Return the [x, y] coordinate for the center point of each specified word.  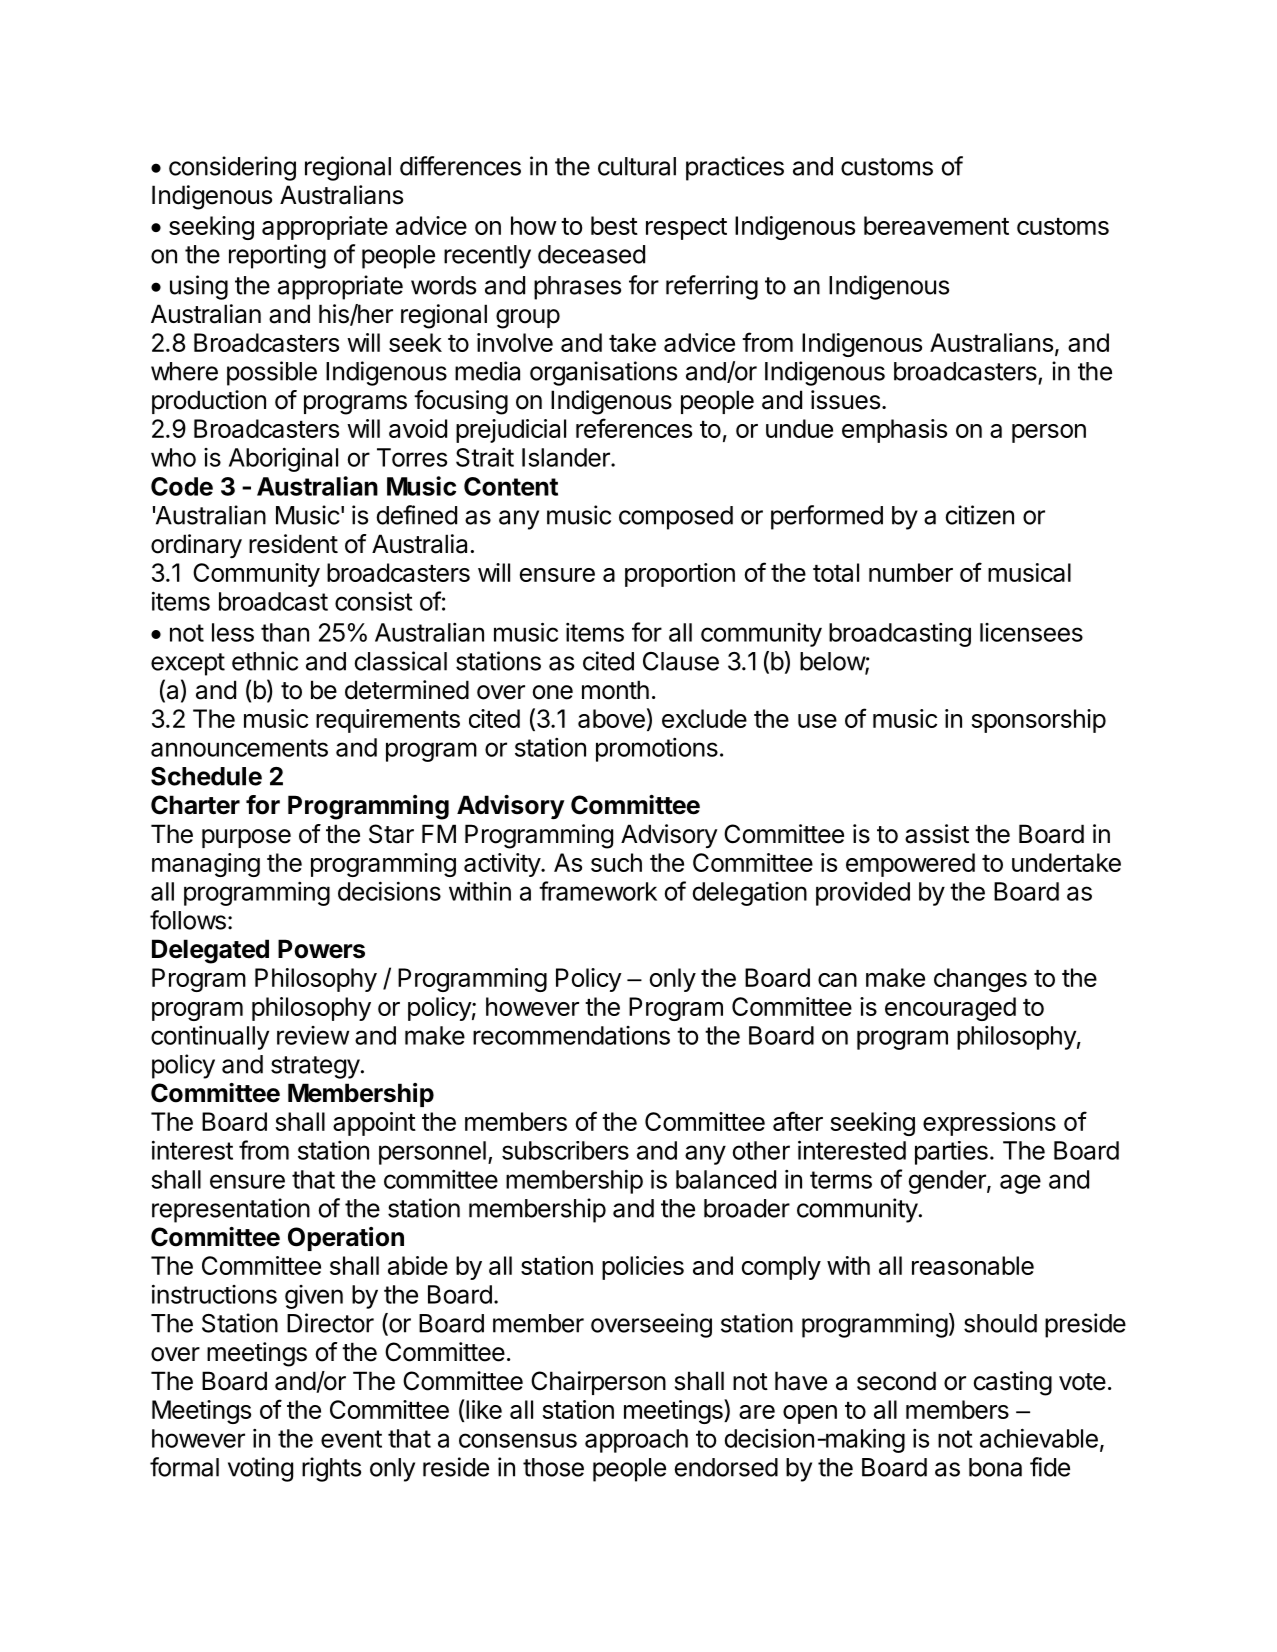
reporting [277, 256]
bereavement [936, 225]
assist [937, 834]
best [614, 225]
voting [260, 1469]
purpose [246, 838]
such [616, 862]
